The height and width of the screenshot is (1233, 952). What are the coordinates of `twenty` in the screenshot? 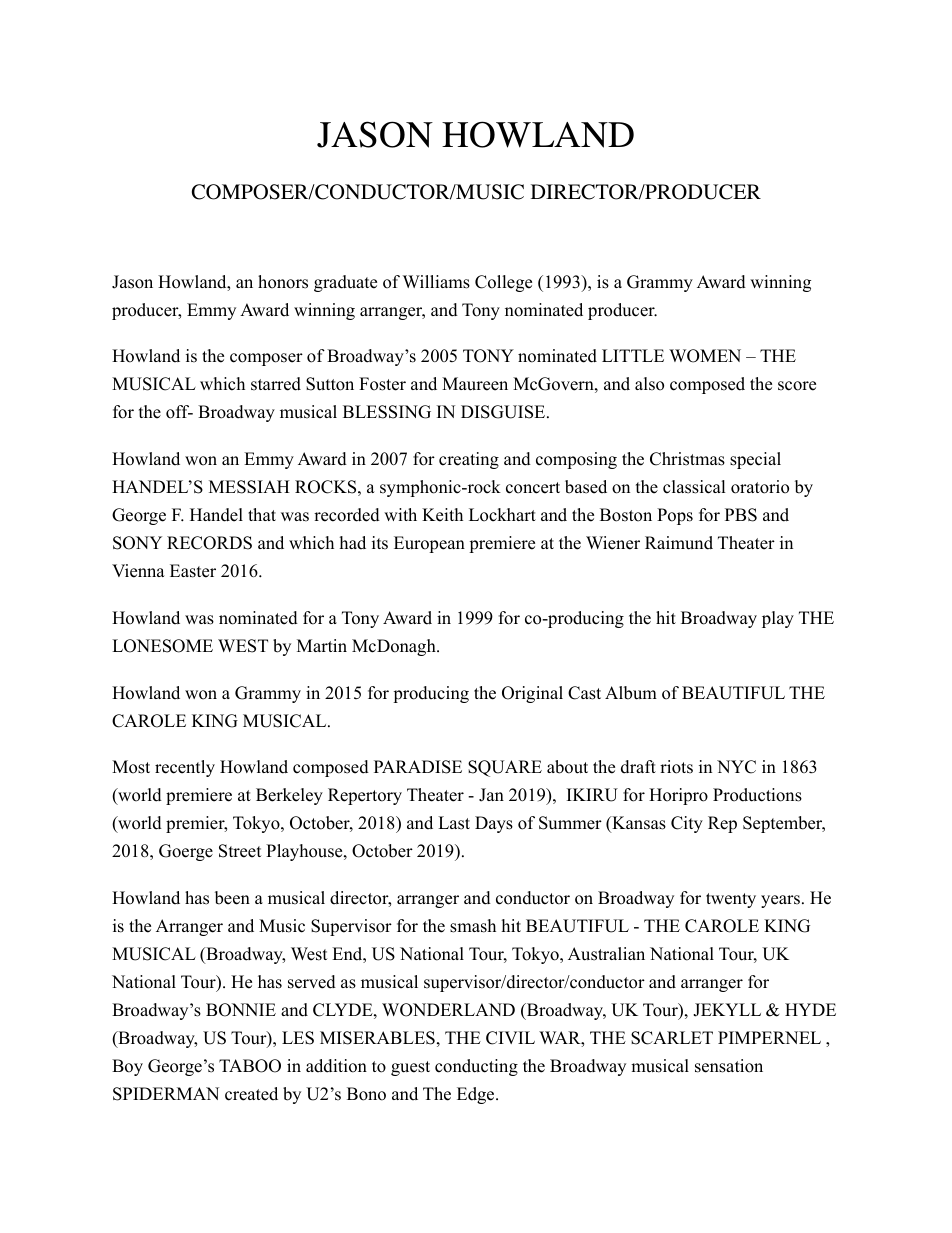 It's located at (731, 900).
